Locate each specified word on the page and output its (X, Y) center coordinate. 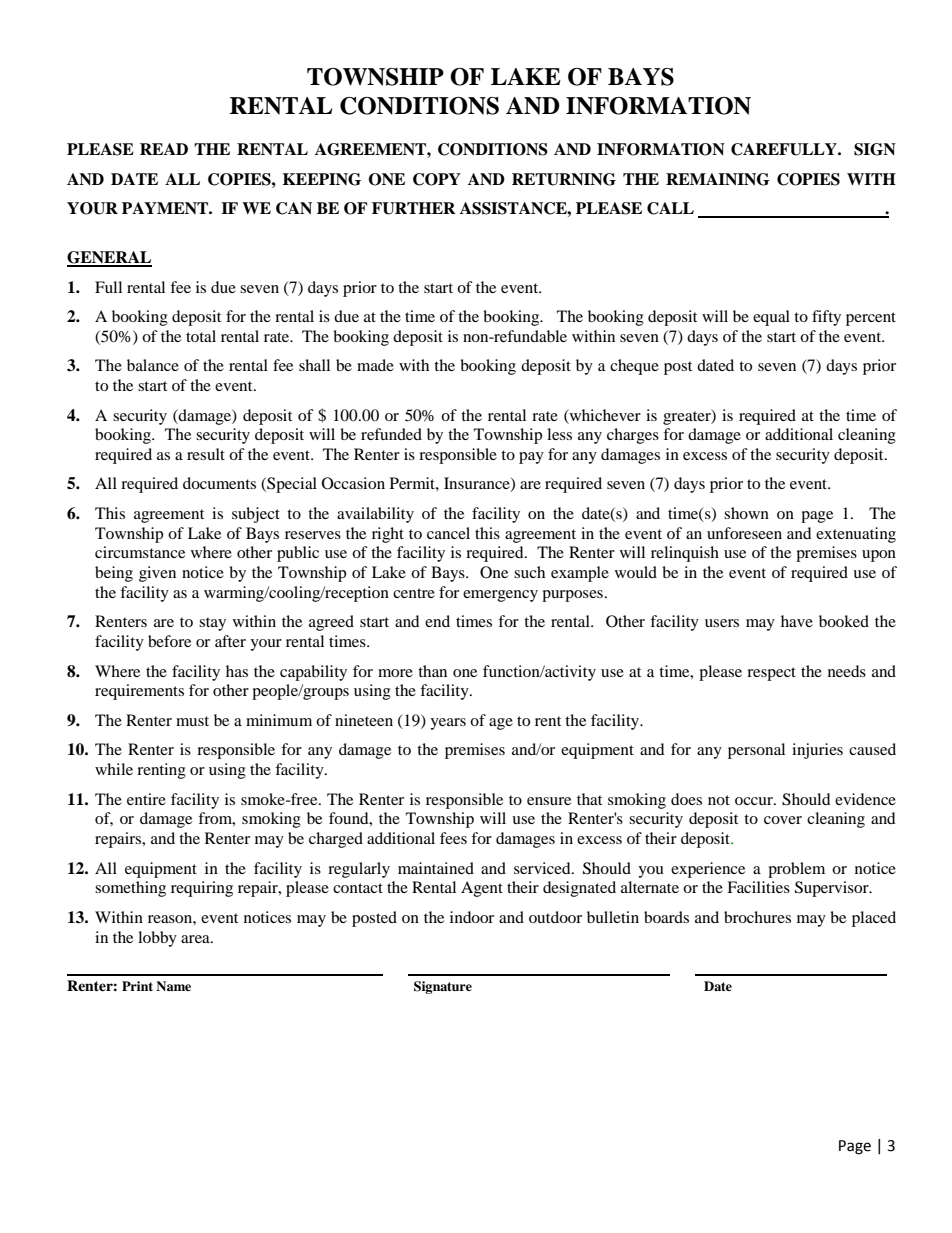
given (157, 574)
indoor (472, 917)
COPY (437, 179)
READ (164, 149)
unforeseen (744, 533)
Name (173, 986)
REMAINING (718, 179)
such (529, 572)
